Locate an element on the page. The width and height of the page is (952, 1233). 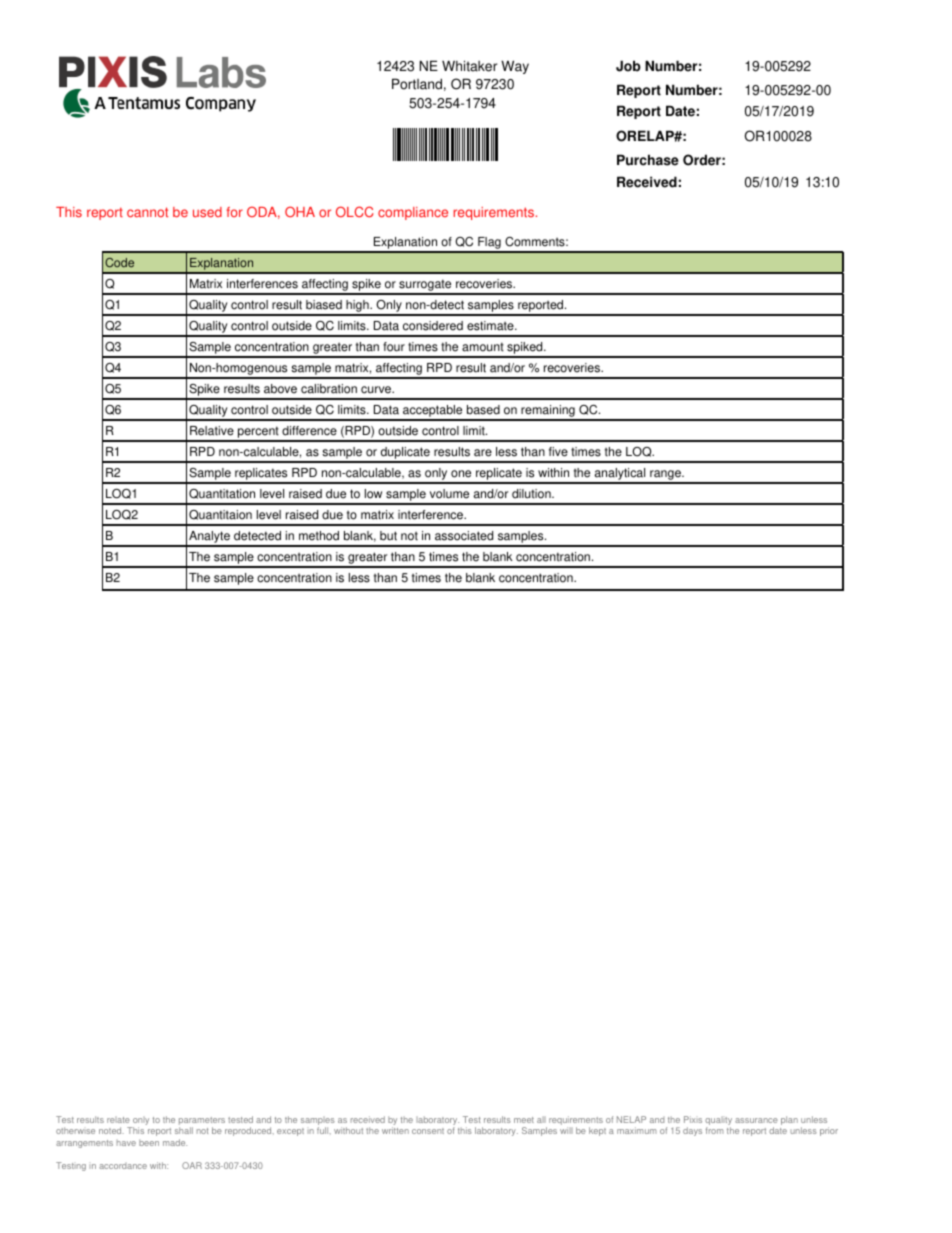
made is located at coordinates (175, 1142).
